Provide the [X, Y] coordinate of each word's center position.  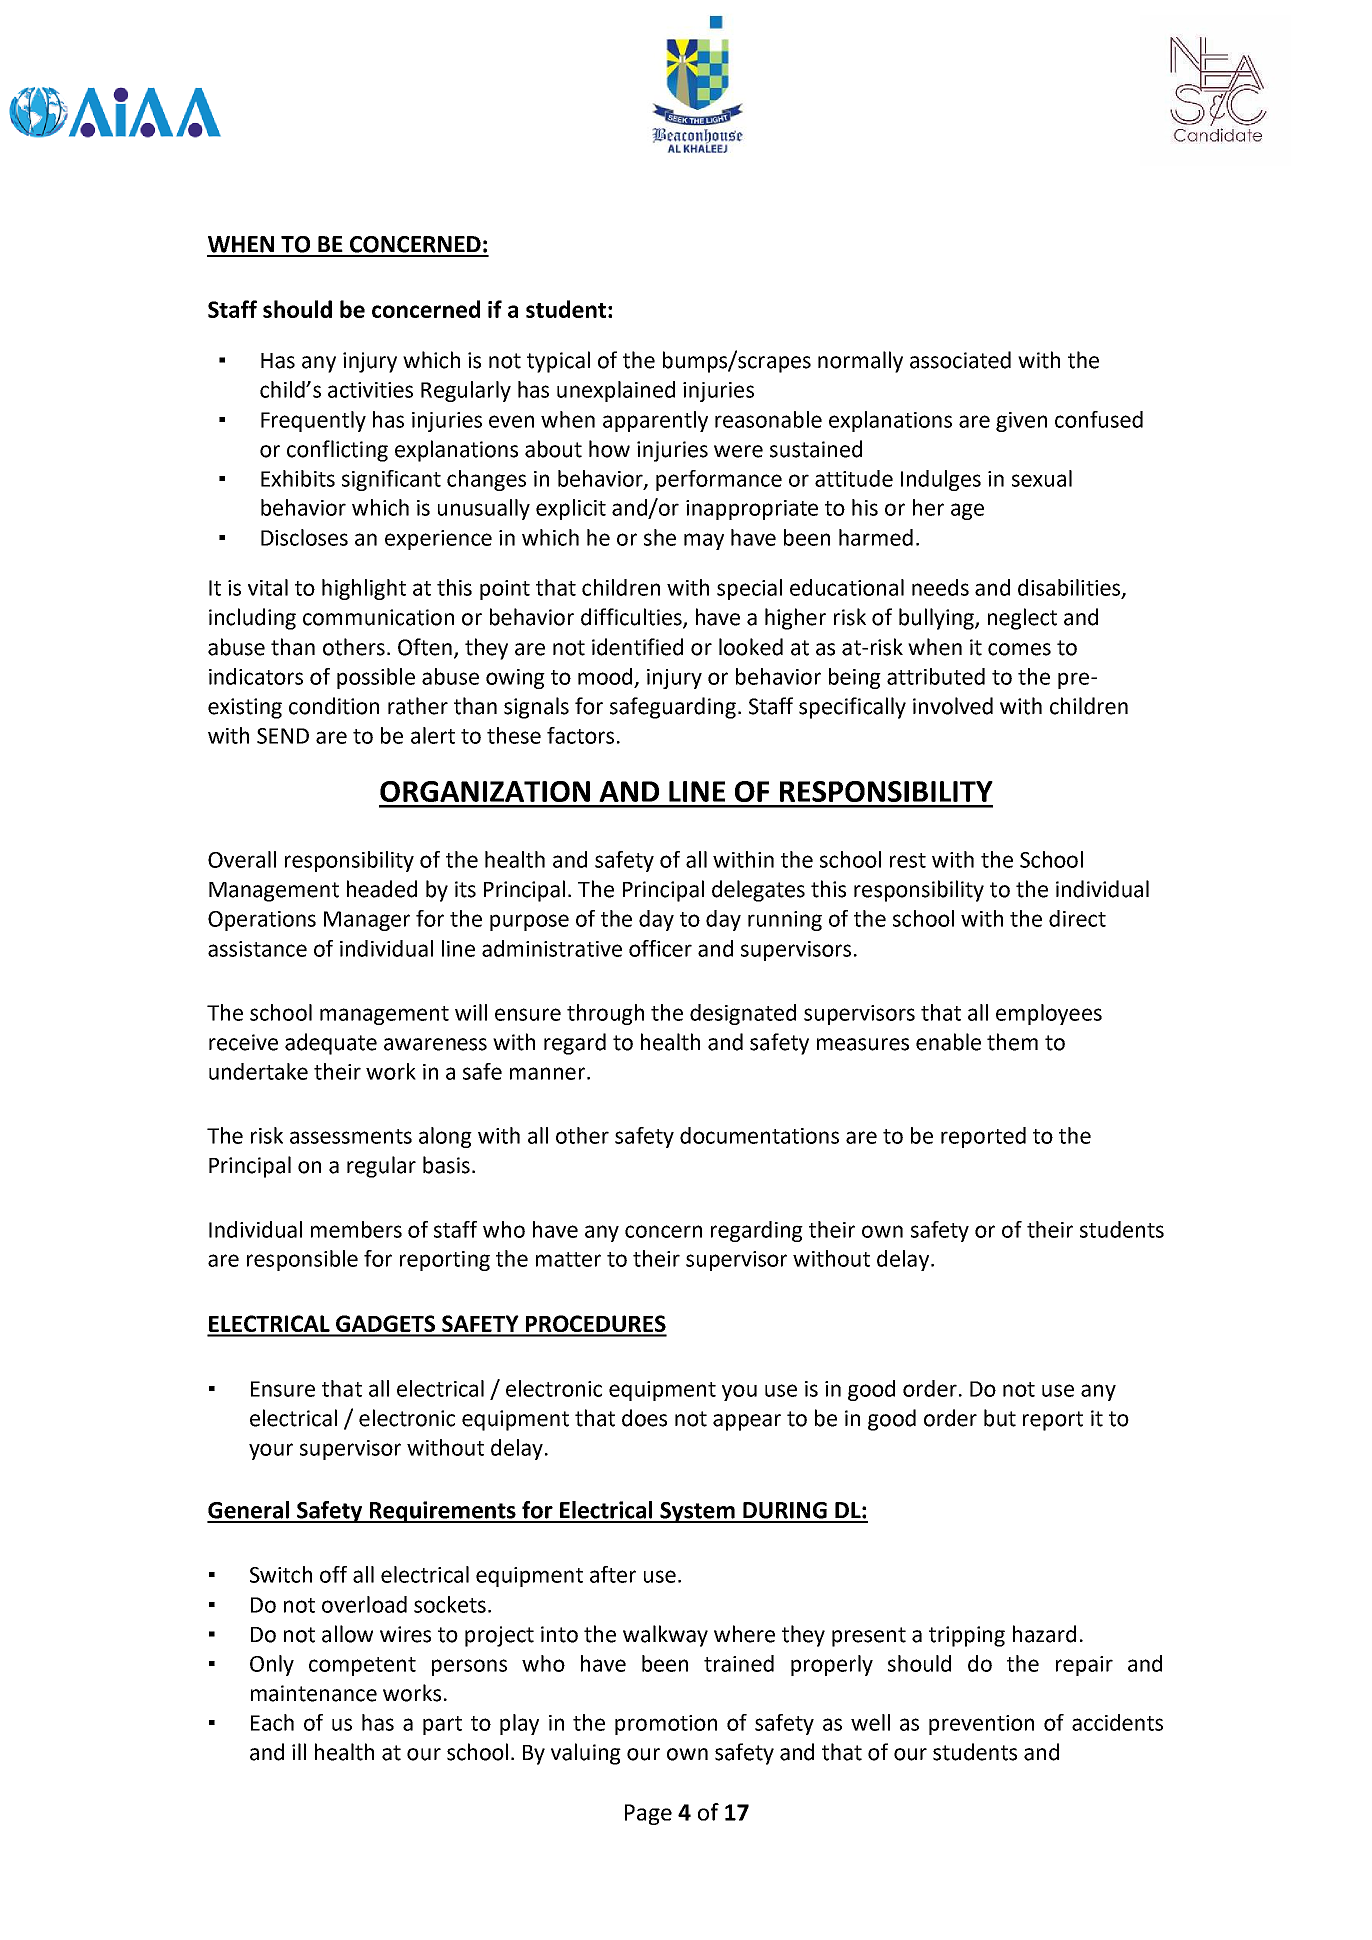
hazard [1044, 1634]
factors [580, 735]
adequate [331, 1044]
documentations [759, 1135]
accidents [1117, 1722]
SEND [283, 736]
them [1012, 1042]
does [644, 1418]
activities [370, 390]
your [271, 1451]
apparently [655, 421]
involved [953, 706]
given [1021, 422]
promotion [666, 1725]
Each [272, 1722]
